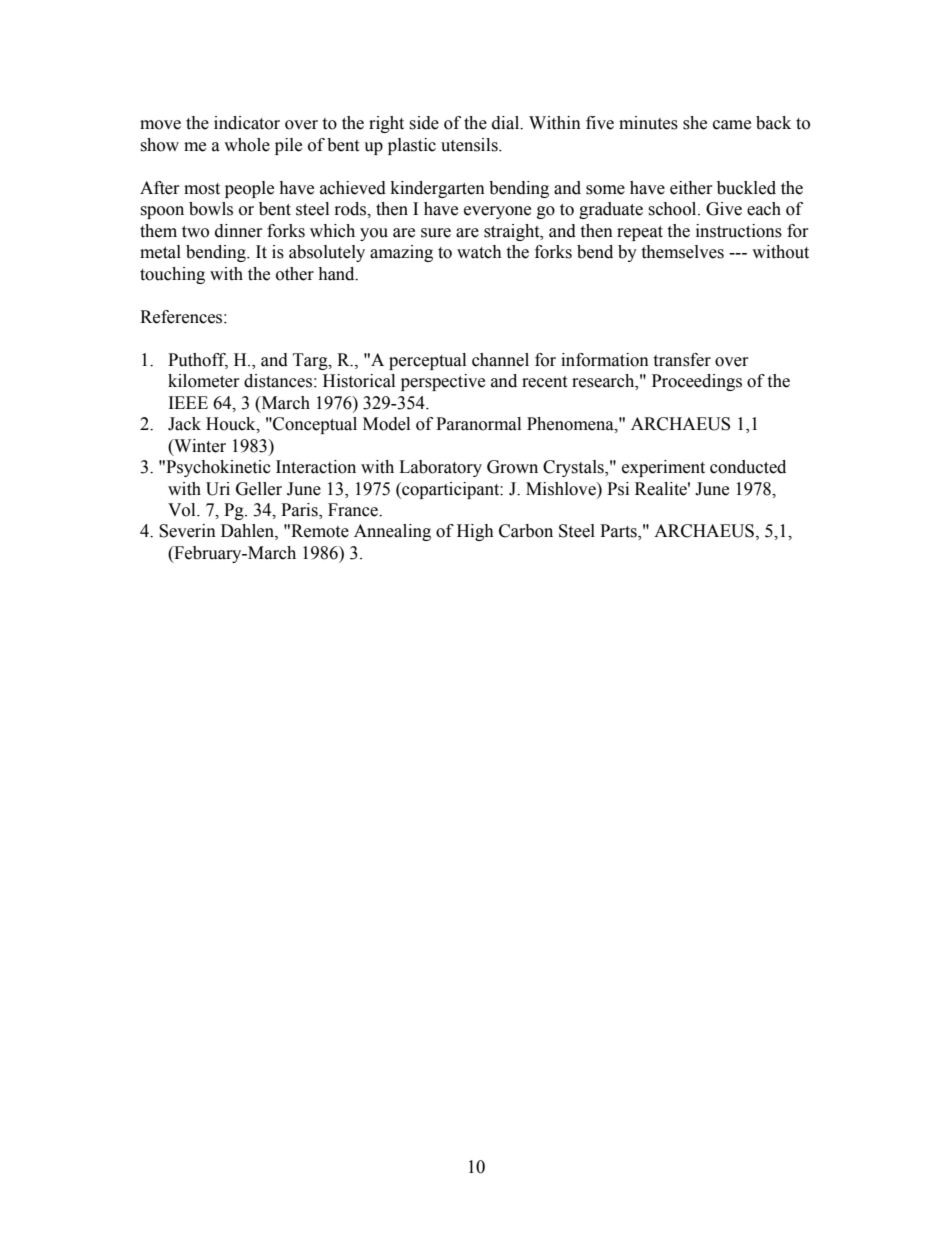 Image resolution: width=952 pixels, height=1233 pixels. Describe the element at coordinates (183, 510) in the screenshot. I see `Vol` at that location.
